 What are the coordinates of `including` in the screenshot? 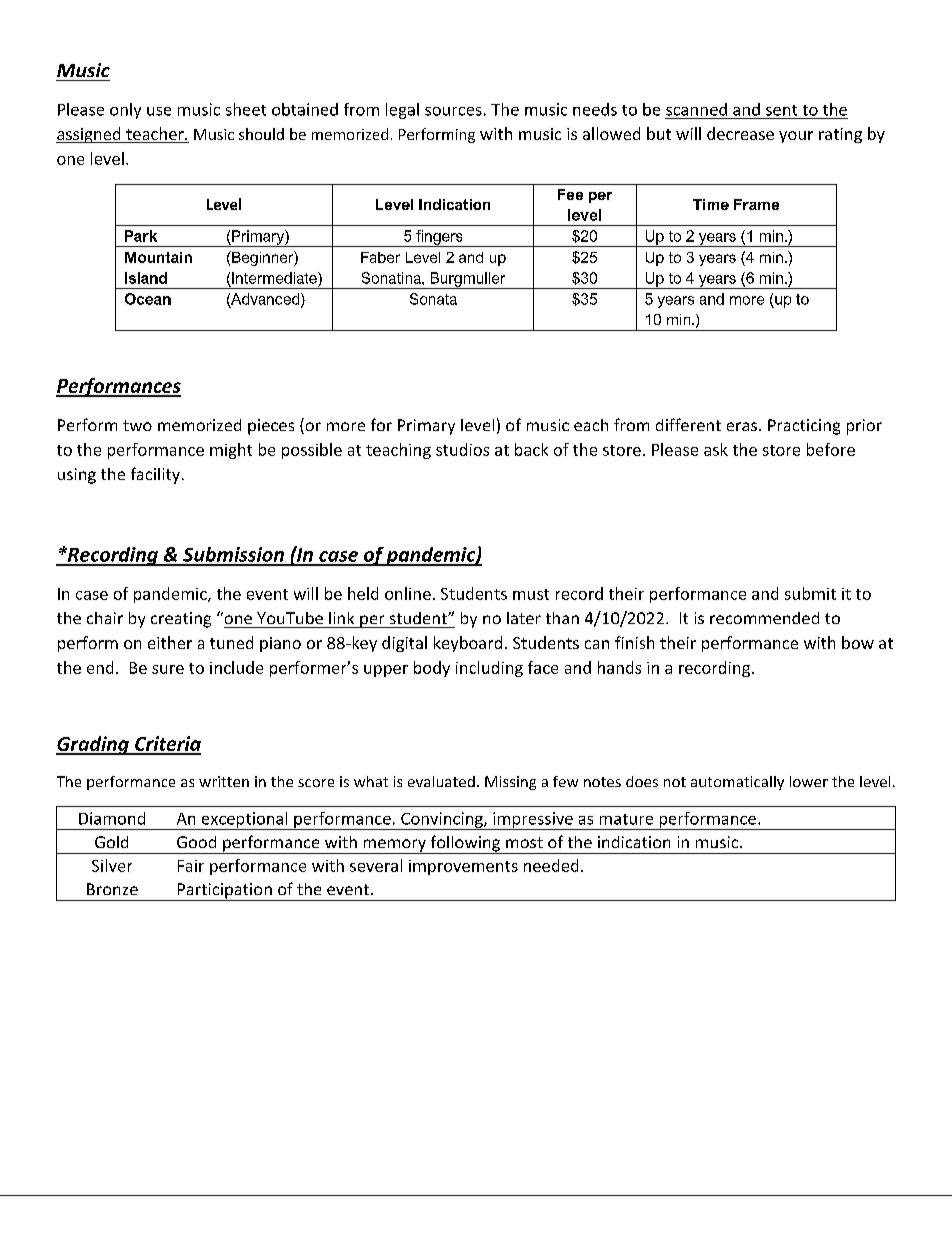 It's located at (489, 669).
